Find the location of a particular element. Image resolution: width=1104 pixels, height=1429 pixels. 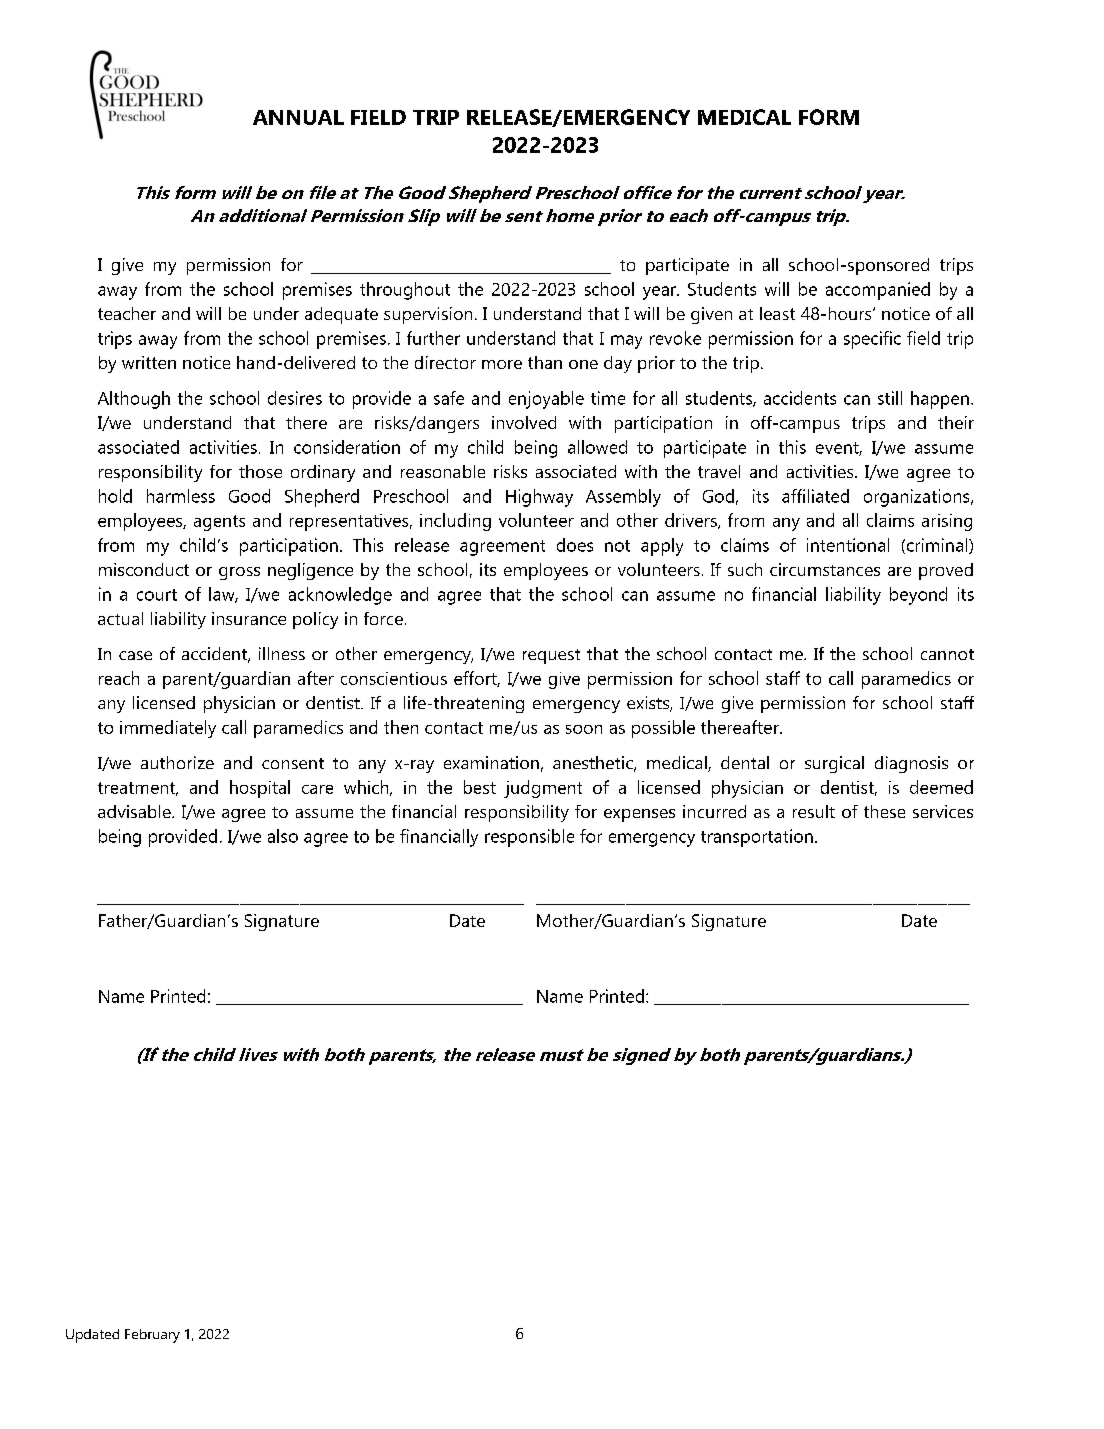

incurred is located at coordinates (714, 811).
